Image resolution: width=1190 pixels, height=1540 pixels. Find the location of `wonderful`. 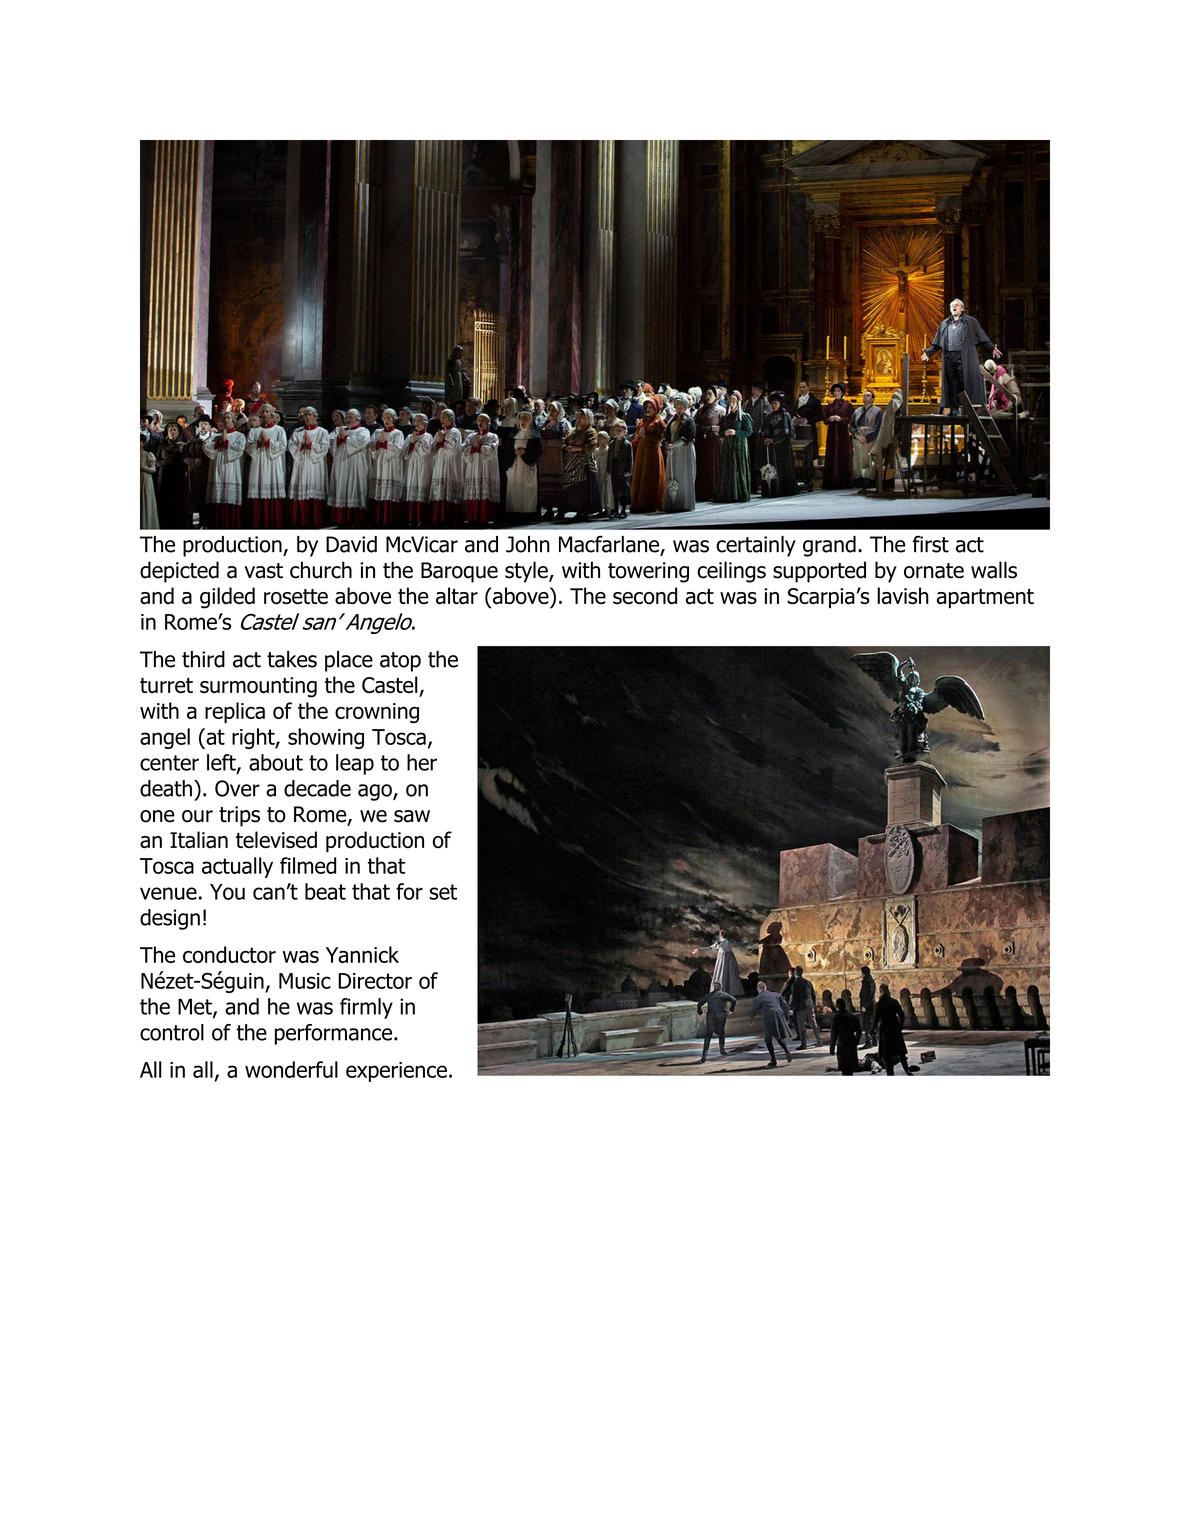

wonderful is located at coordinates (291, 1069).
